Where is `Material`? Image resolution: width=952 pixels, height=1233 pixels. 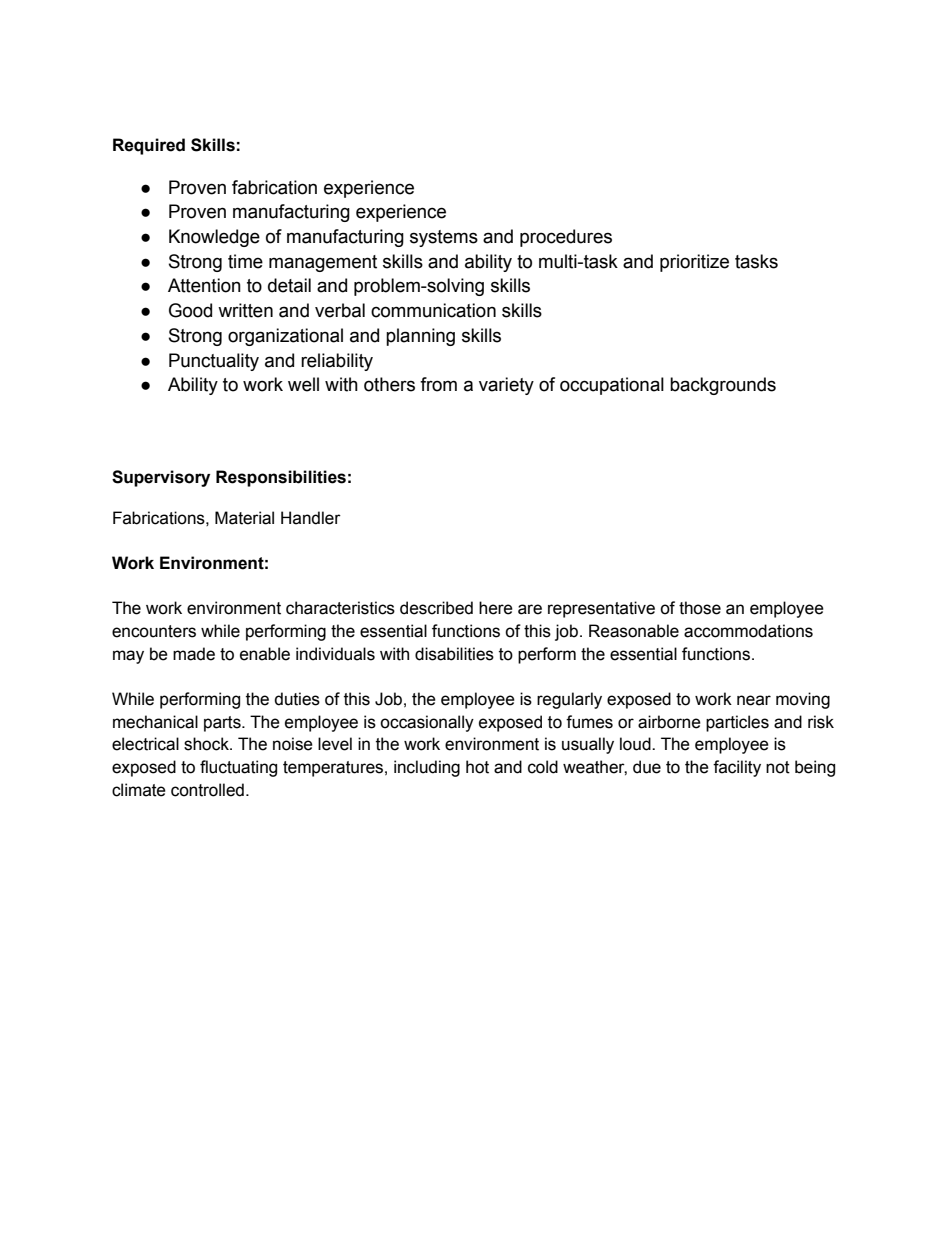
Material is located at coordinates (244, 518).
